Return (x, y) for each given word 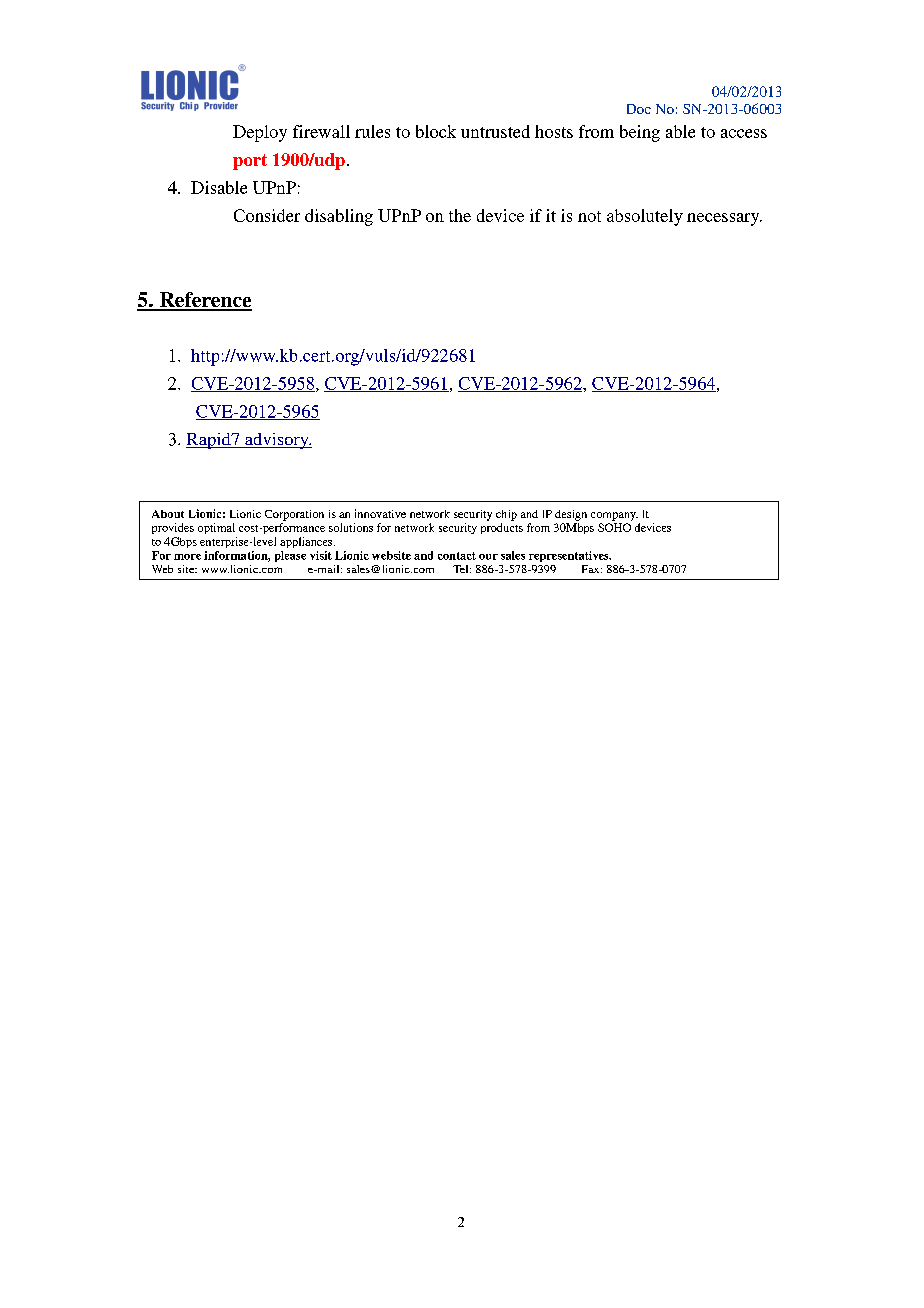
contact (457, 556)
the (460, 215)
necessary (724, 219)
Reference (204, 301)
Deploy (260, 133)
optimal (216, 528)
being (640, 133)
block (436, 131)
